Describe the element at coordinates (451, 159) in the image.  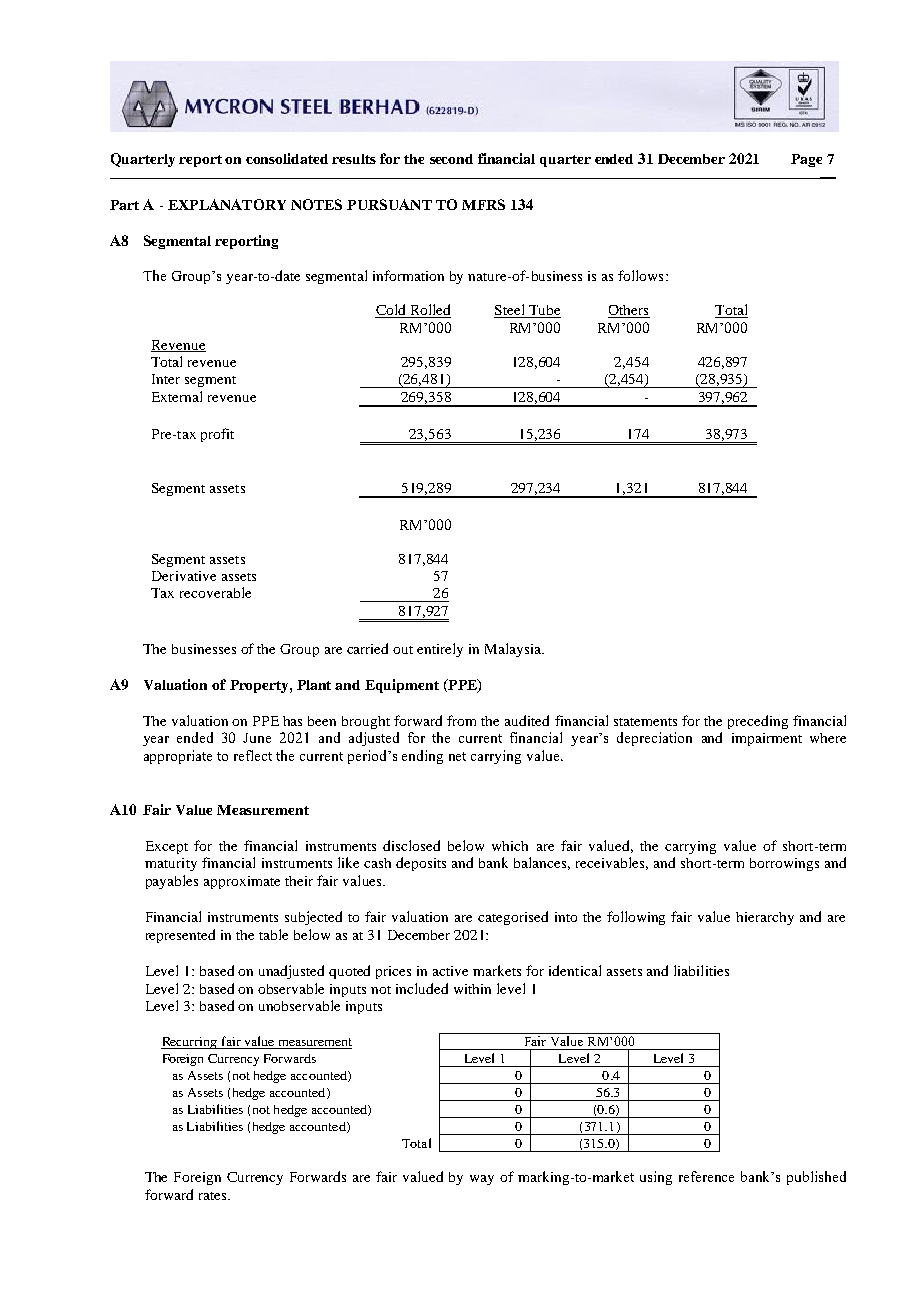
I see `second` at that location.
